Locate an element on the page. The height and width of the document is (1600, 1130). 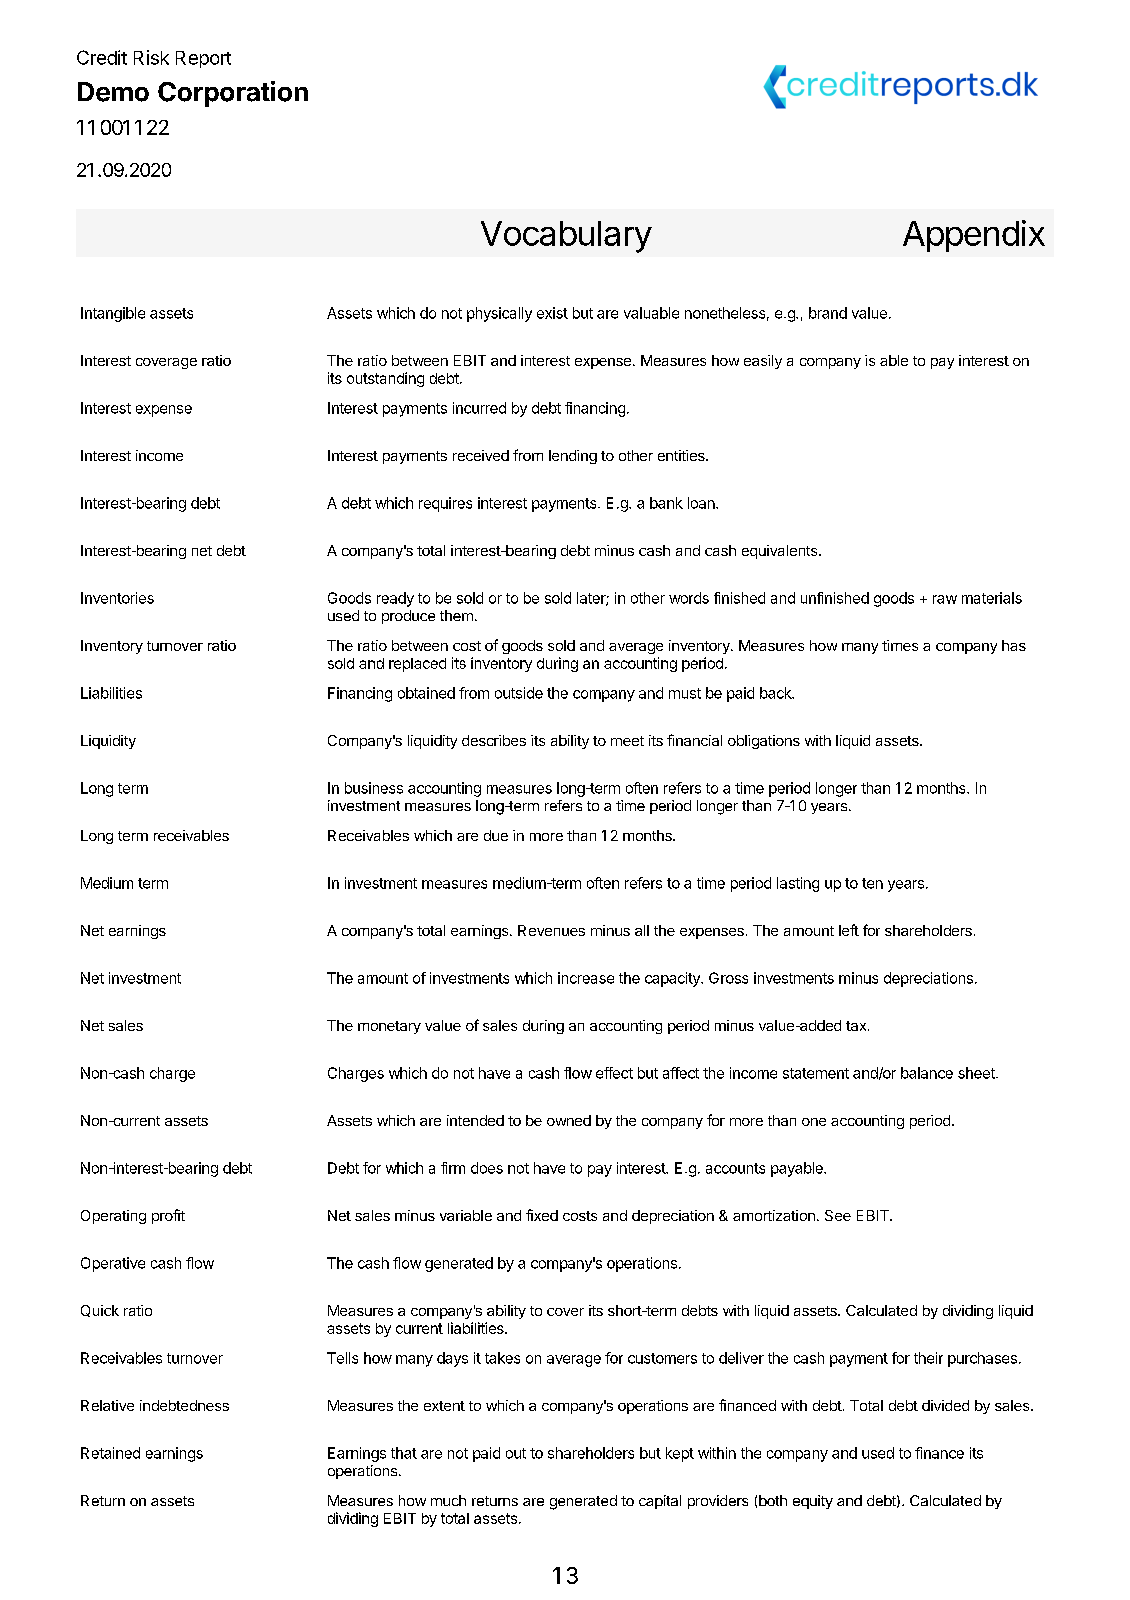
much is located at coordinates (448, 1500).
